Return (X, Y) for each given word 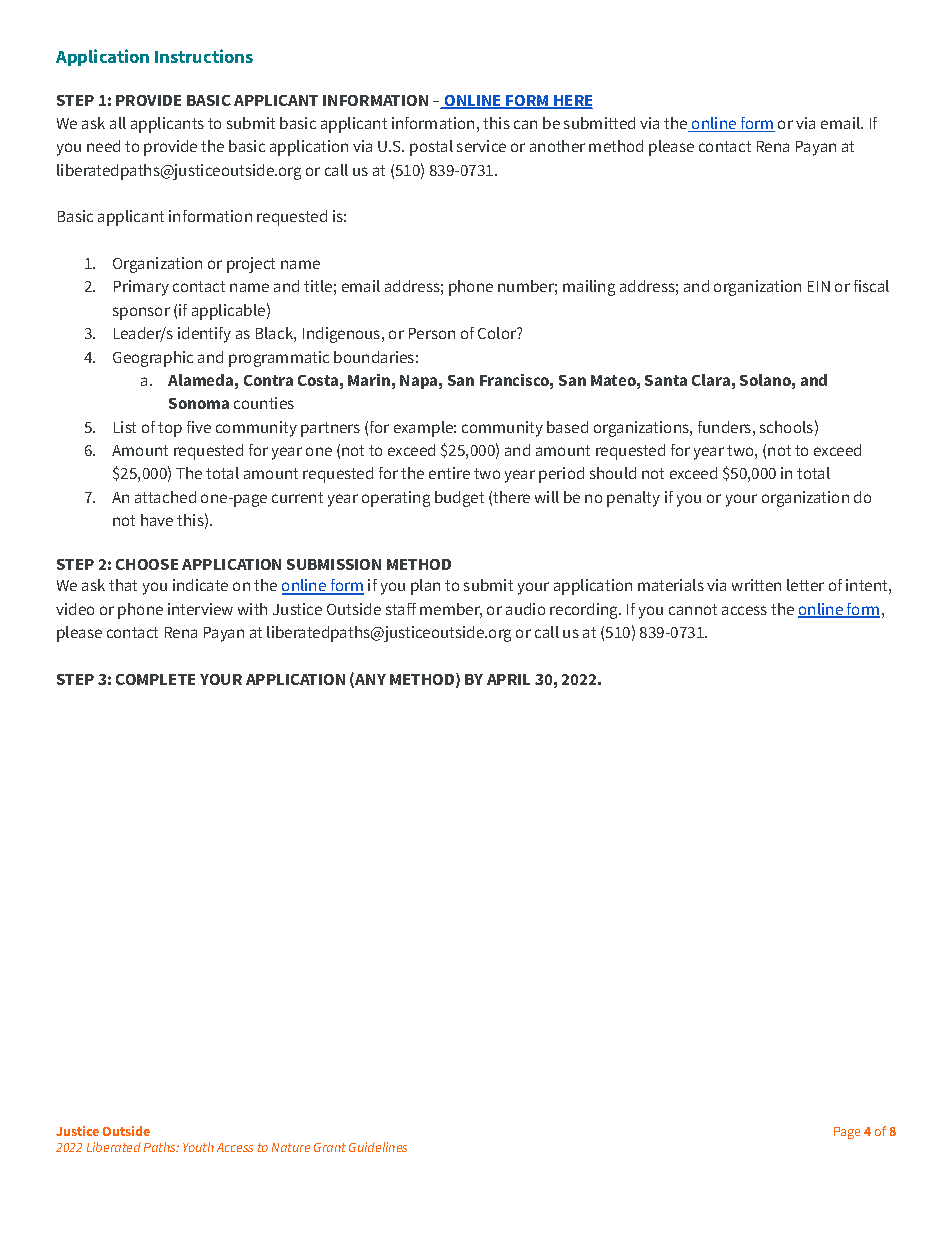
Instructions (204, 56)
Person (432, 333)
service (481, 146)
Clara (711, 380)
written (756, 585)
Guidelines (378, 1147)
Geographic (153, 359)
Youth (198, 1147)
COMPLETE (155, 679)
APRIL (508, 679)
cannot (693, 609)
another (557, 146)
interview (200, 609)
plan (425, 587)
